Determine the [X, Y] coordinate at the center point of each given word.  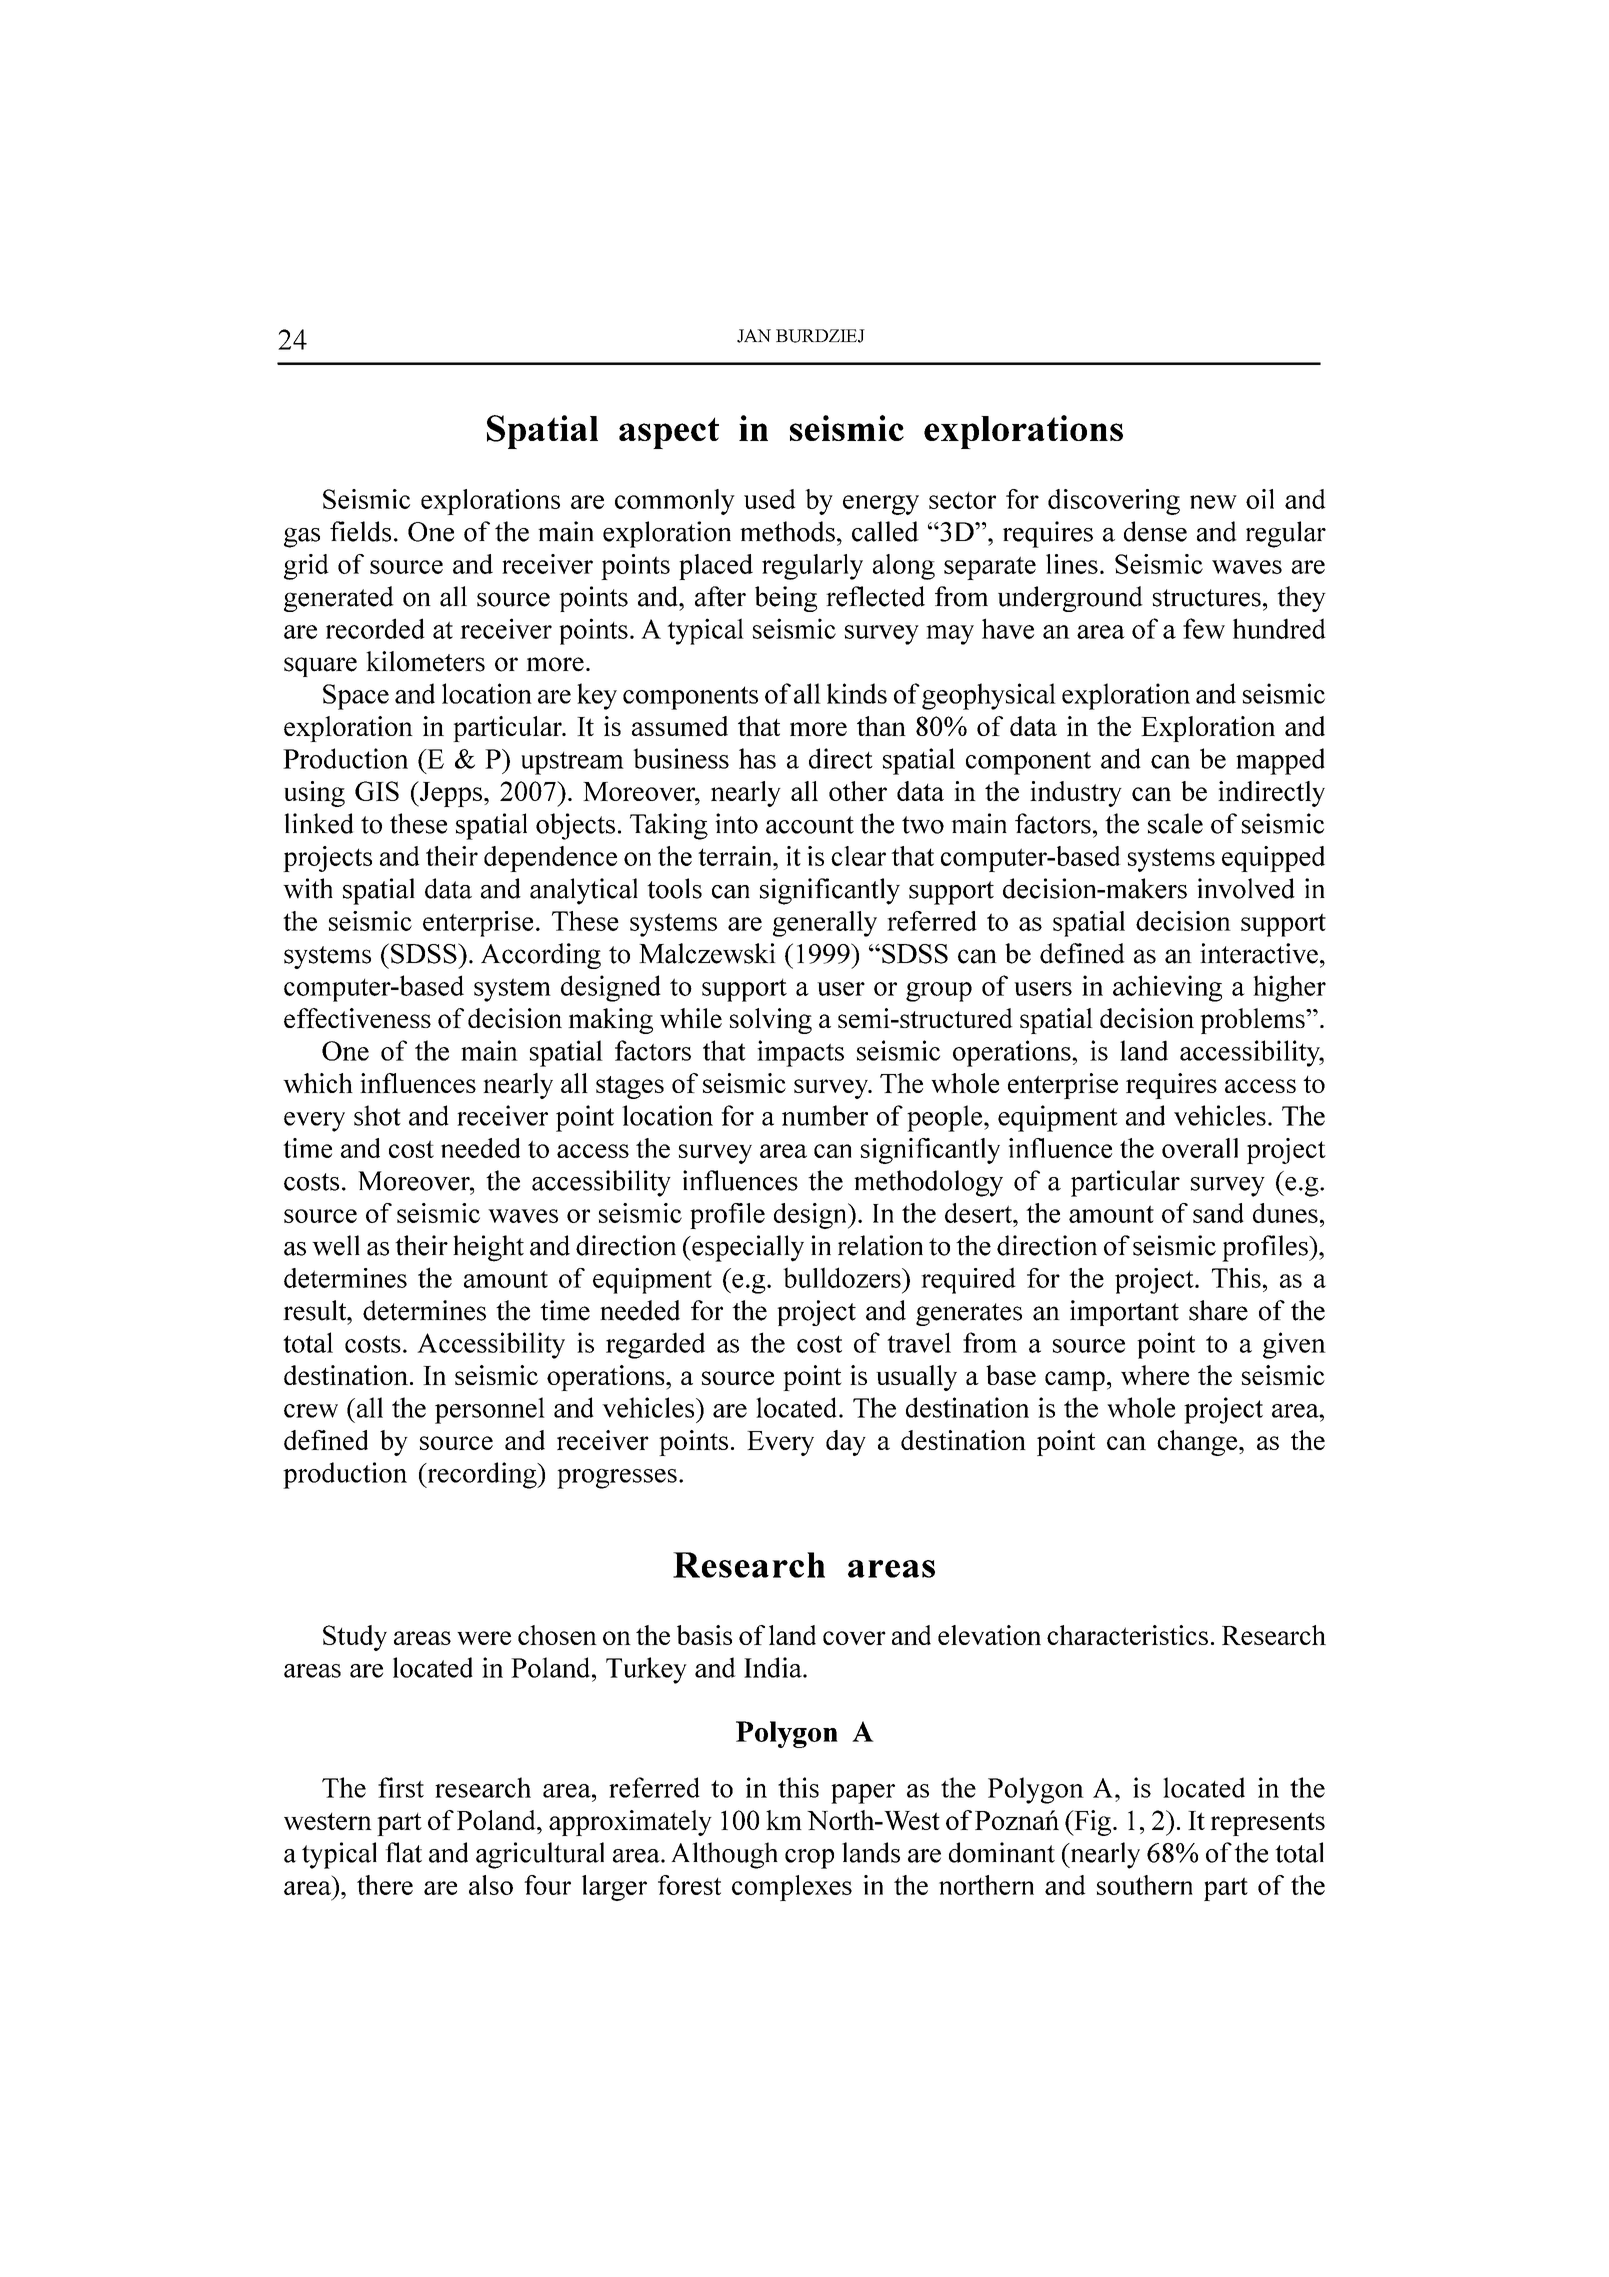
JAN [754, 336]
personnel [490, 1410]
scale [1175, 823]
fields [360, 531]
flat [403, 1852]
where [1155, 1375]
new [1213, 502]
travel [919, 1342]
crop [809, 1859]
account [810, 825]
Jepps [450, 794]
